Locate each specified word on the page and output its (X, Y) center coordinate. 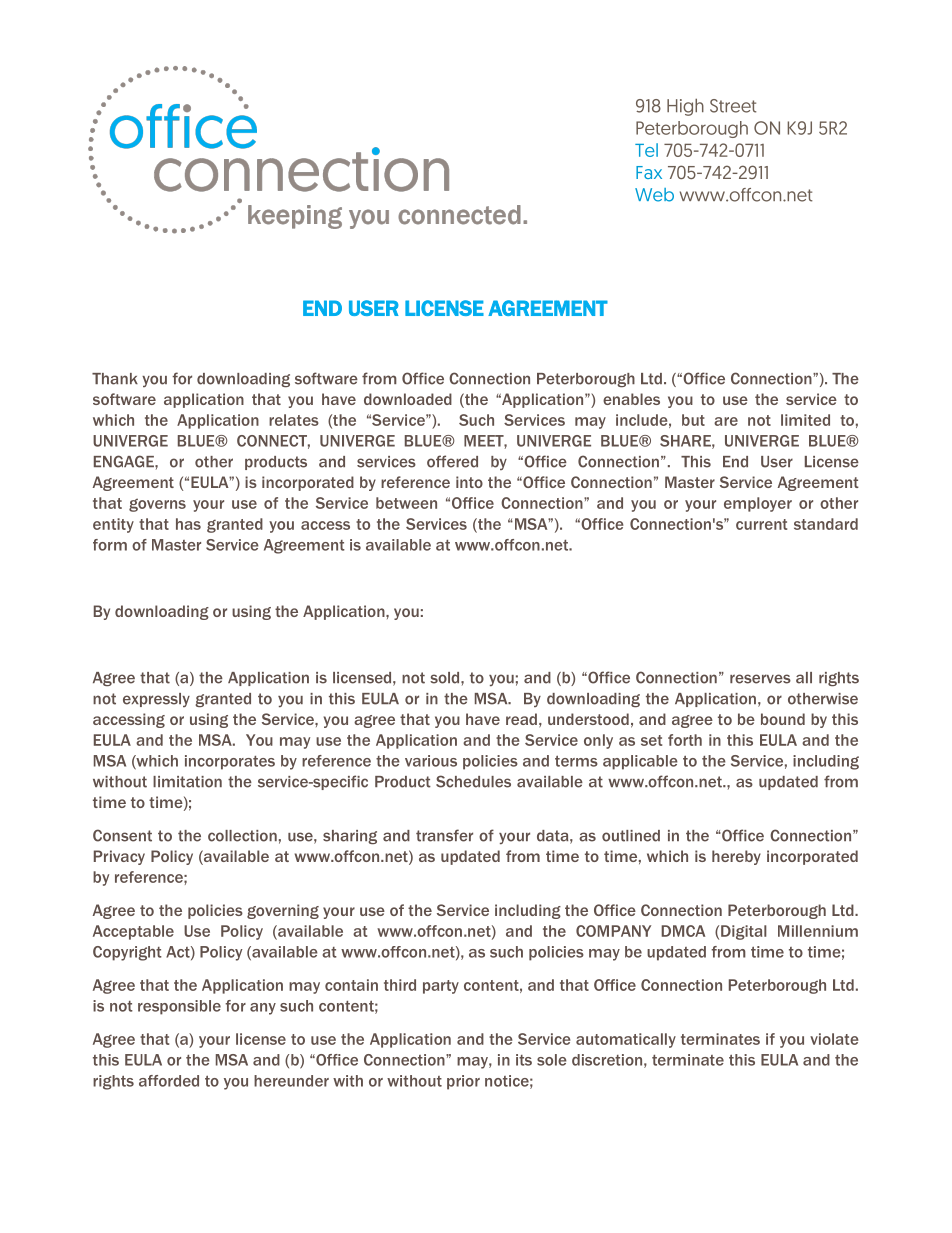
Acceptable (133, 932)
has (188, 524)
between (406, 503)
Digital (744, 932)
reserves (760, 679)
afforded (169, 1081)
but (693, 420)
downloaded (408, 399)
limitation (187, 782)
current (761, 524)
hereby (736, 857)
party (441, 987)
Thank (115, 379)
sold (446, 678)
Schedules (473, 781)
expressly (156, 700)
